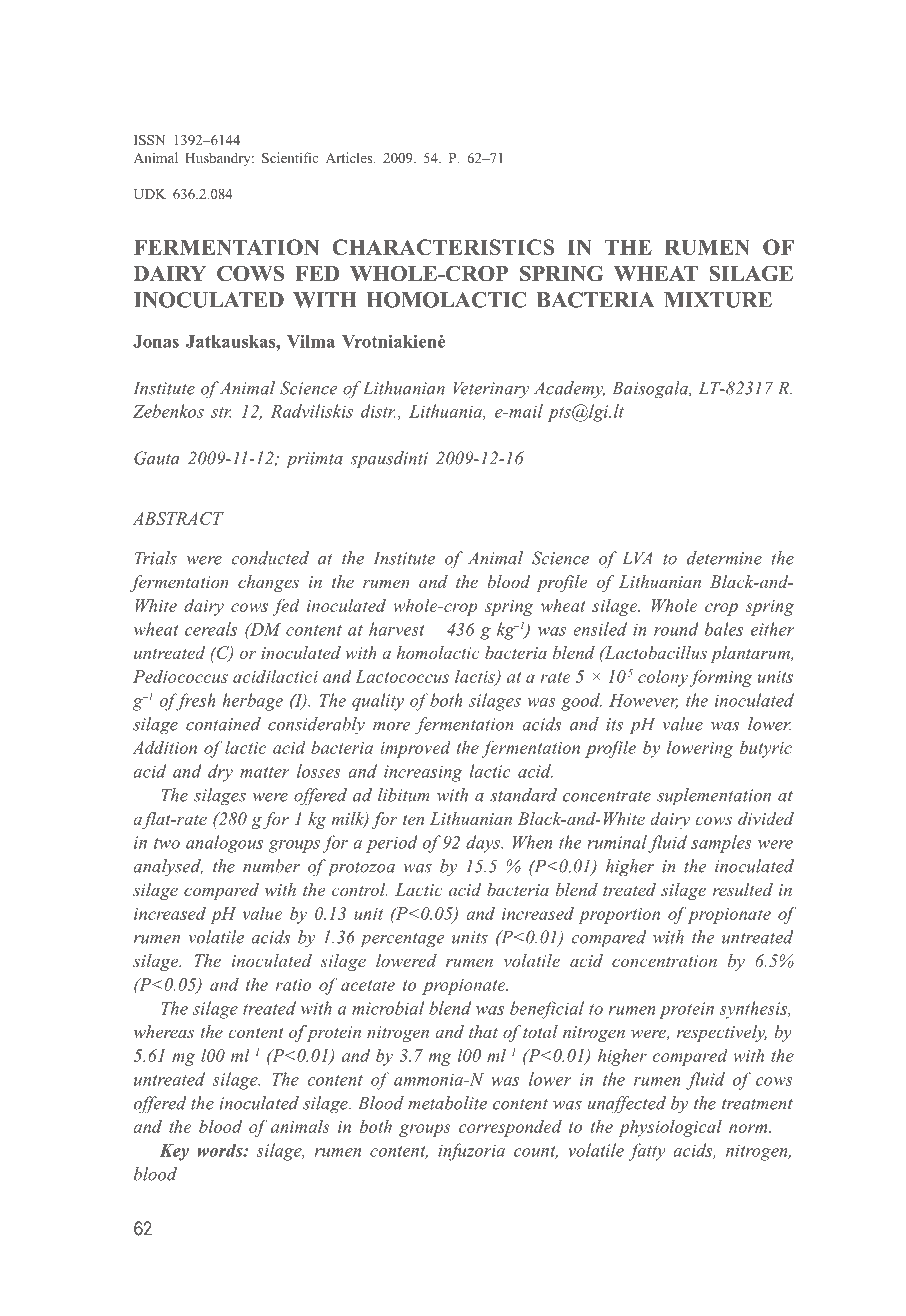 Image resolution: width=906 pixels, height=1316 pixels. What do you see at coordinates (443, 247) in the screenshot?
I see `CHARACTERISTICS` at bounding box center [443, 247].
